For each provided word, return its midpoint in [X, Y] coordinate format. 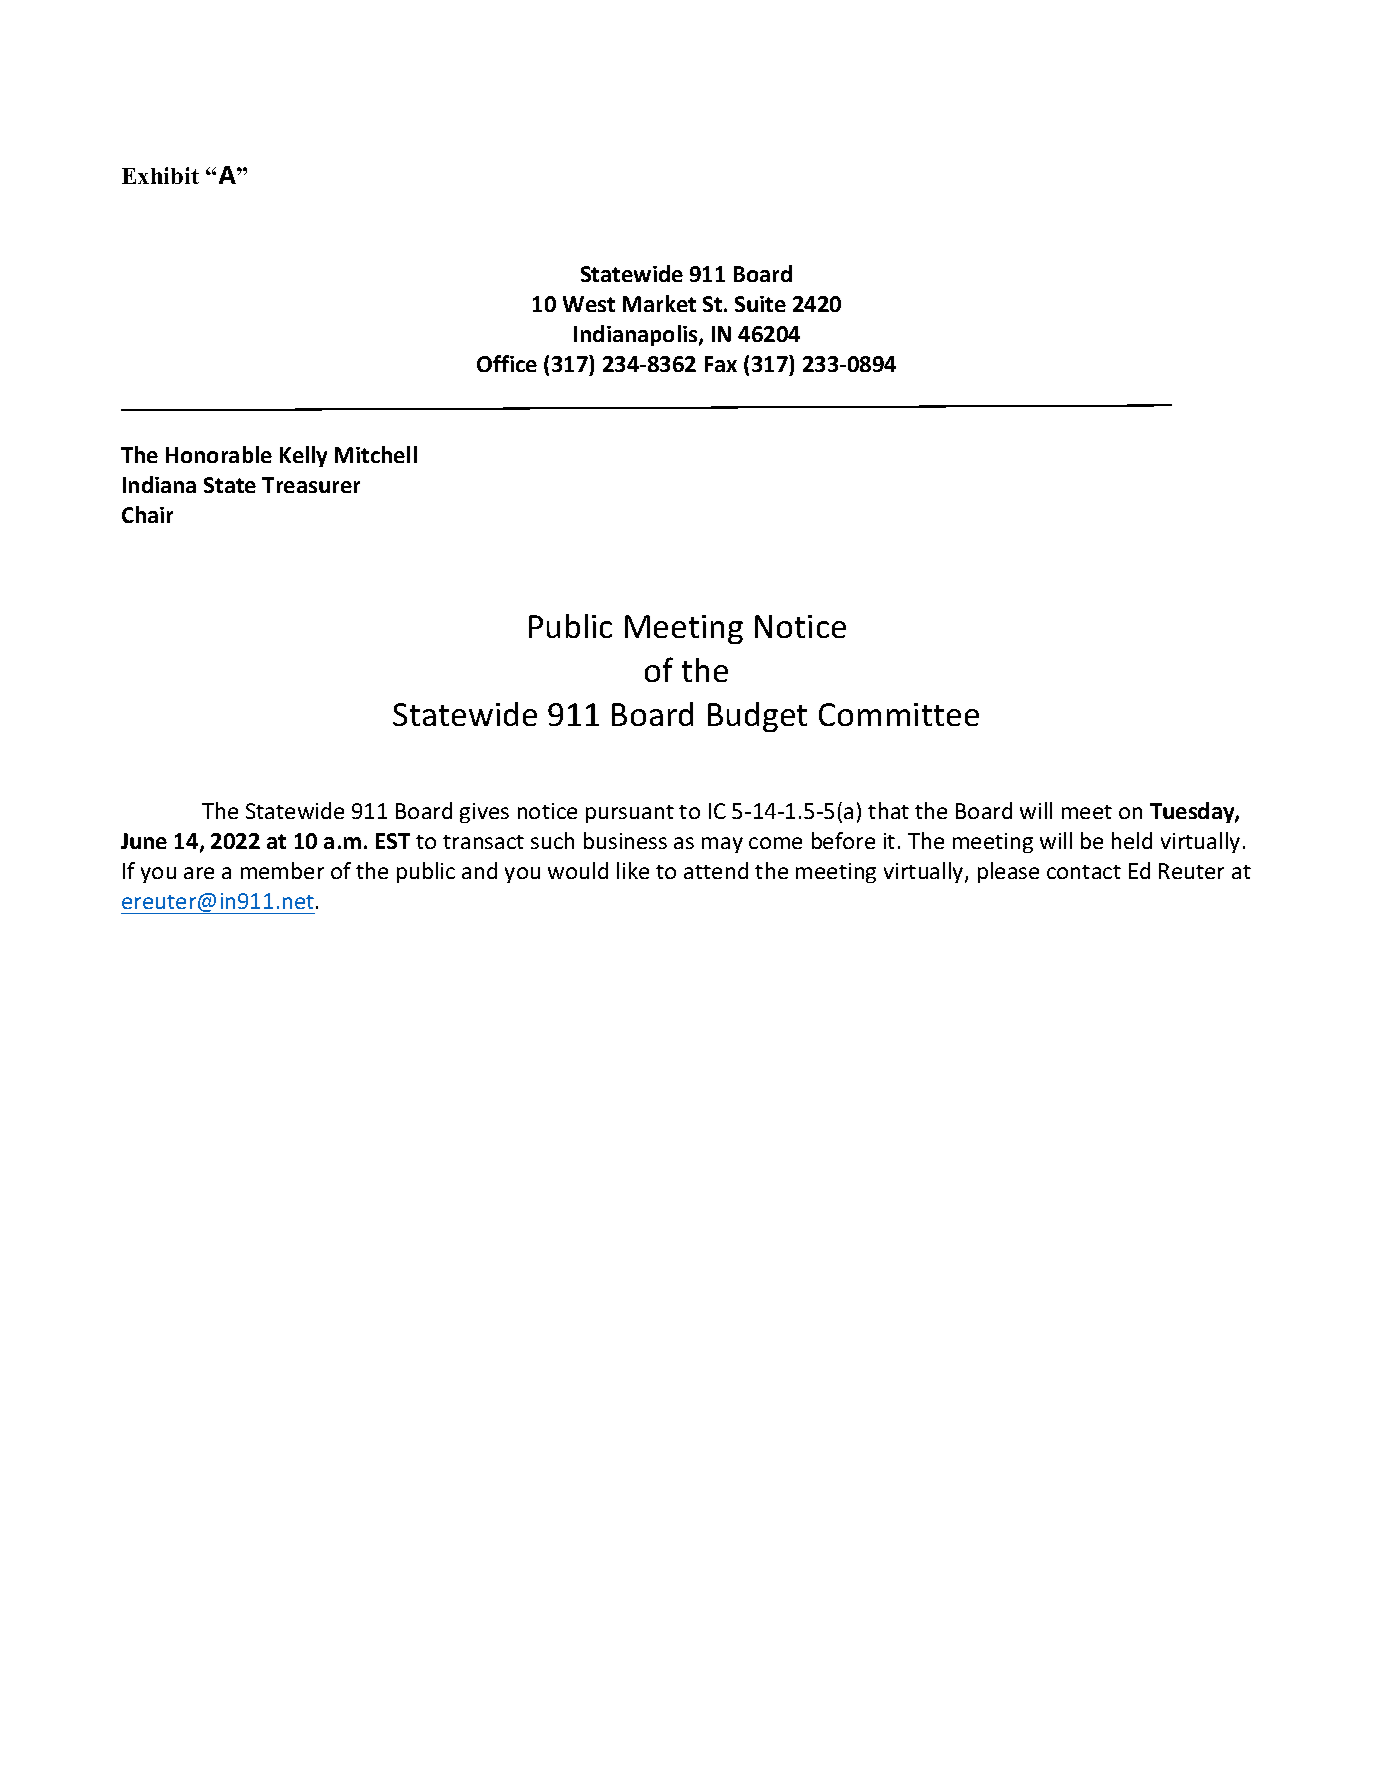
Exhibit [160, 175]
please [1008, 872]
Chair [147, 514]
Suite [760, 304]
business [625, 840]
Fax [721, 364]
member [282, 870]
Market [659, 303]
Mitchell [376, 454]
